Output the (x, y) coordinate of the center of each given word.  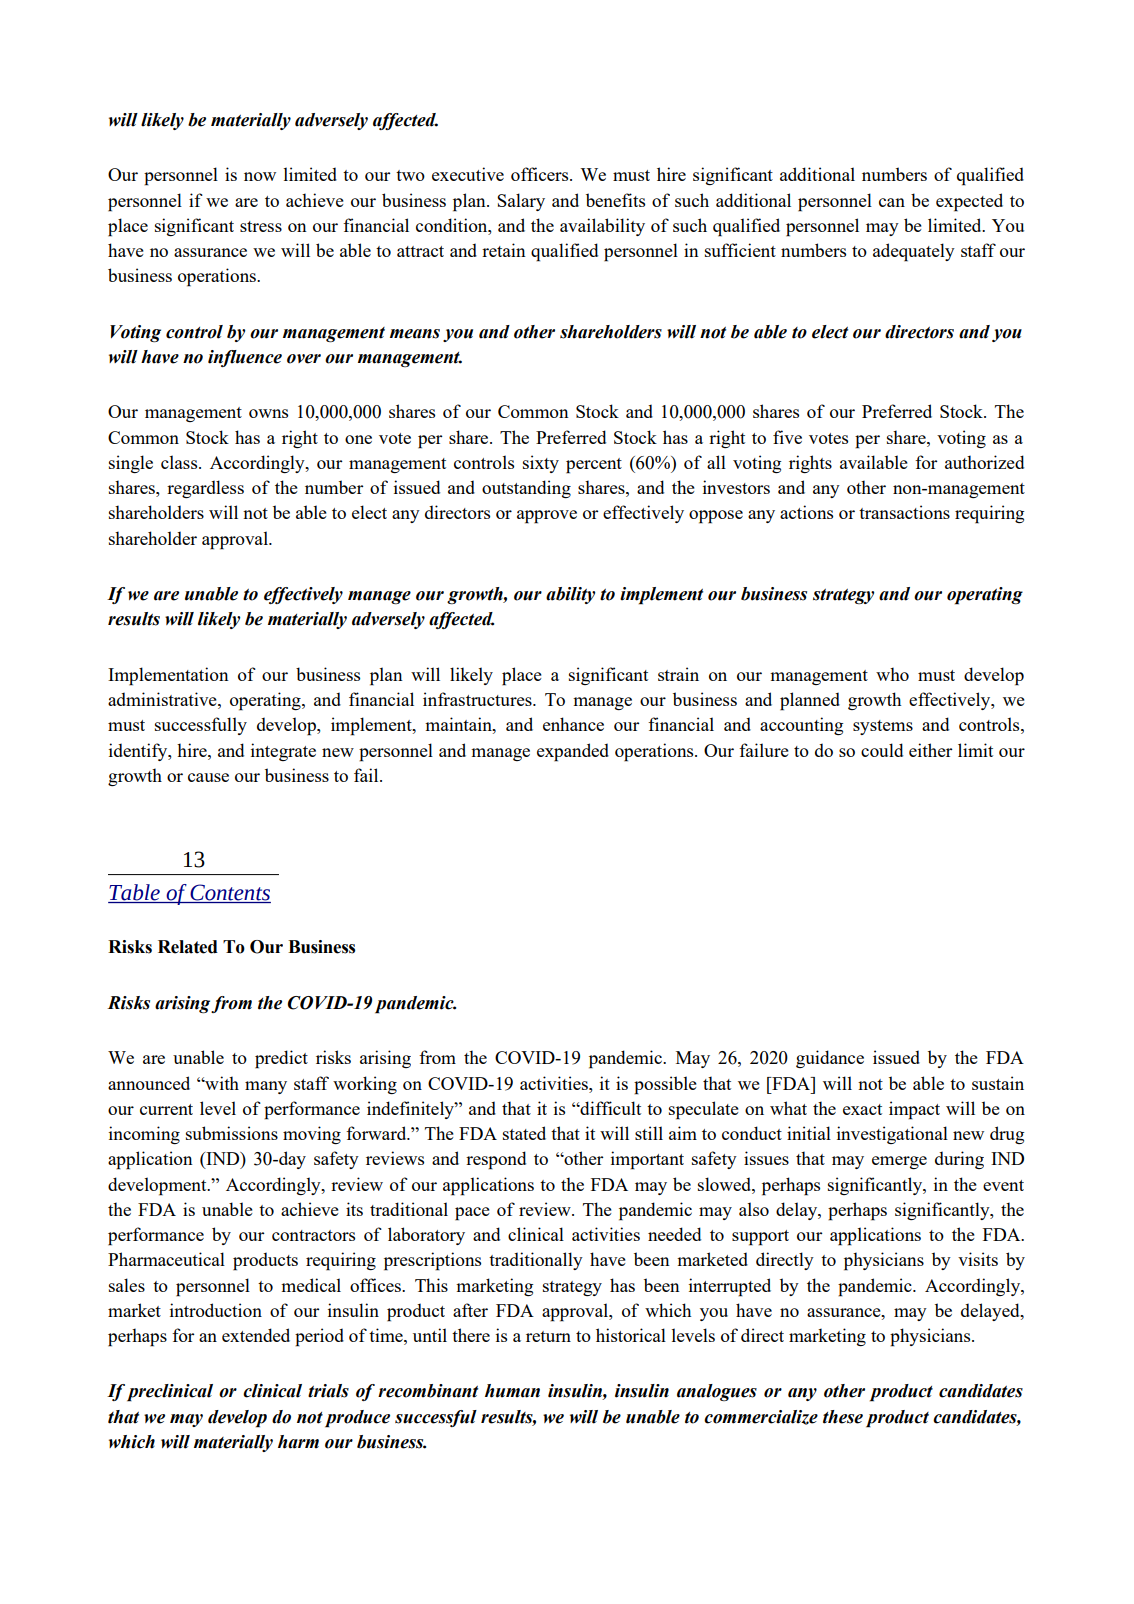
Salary (521, 202)
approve (547, 517)
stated (524, 1133)
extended (256, 1335)
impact (914, 1110)
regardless (205, 489)
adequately (914, 252)
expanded (573, 752)
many (266, 1087)
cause (208, 777)
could (882, 750)
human (512, 1391)
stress (261, 226)
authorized (984, 462)
